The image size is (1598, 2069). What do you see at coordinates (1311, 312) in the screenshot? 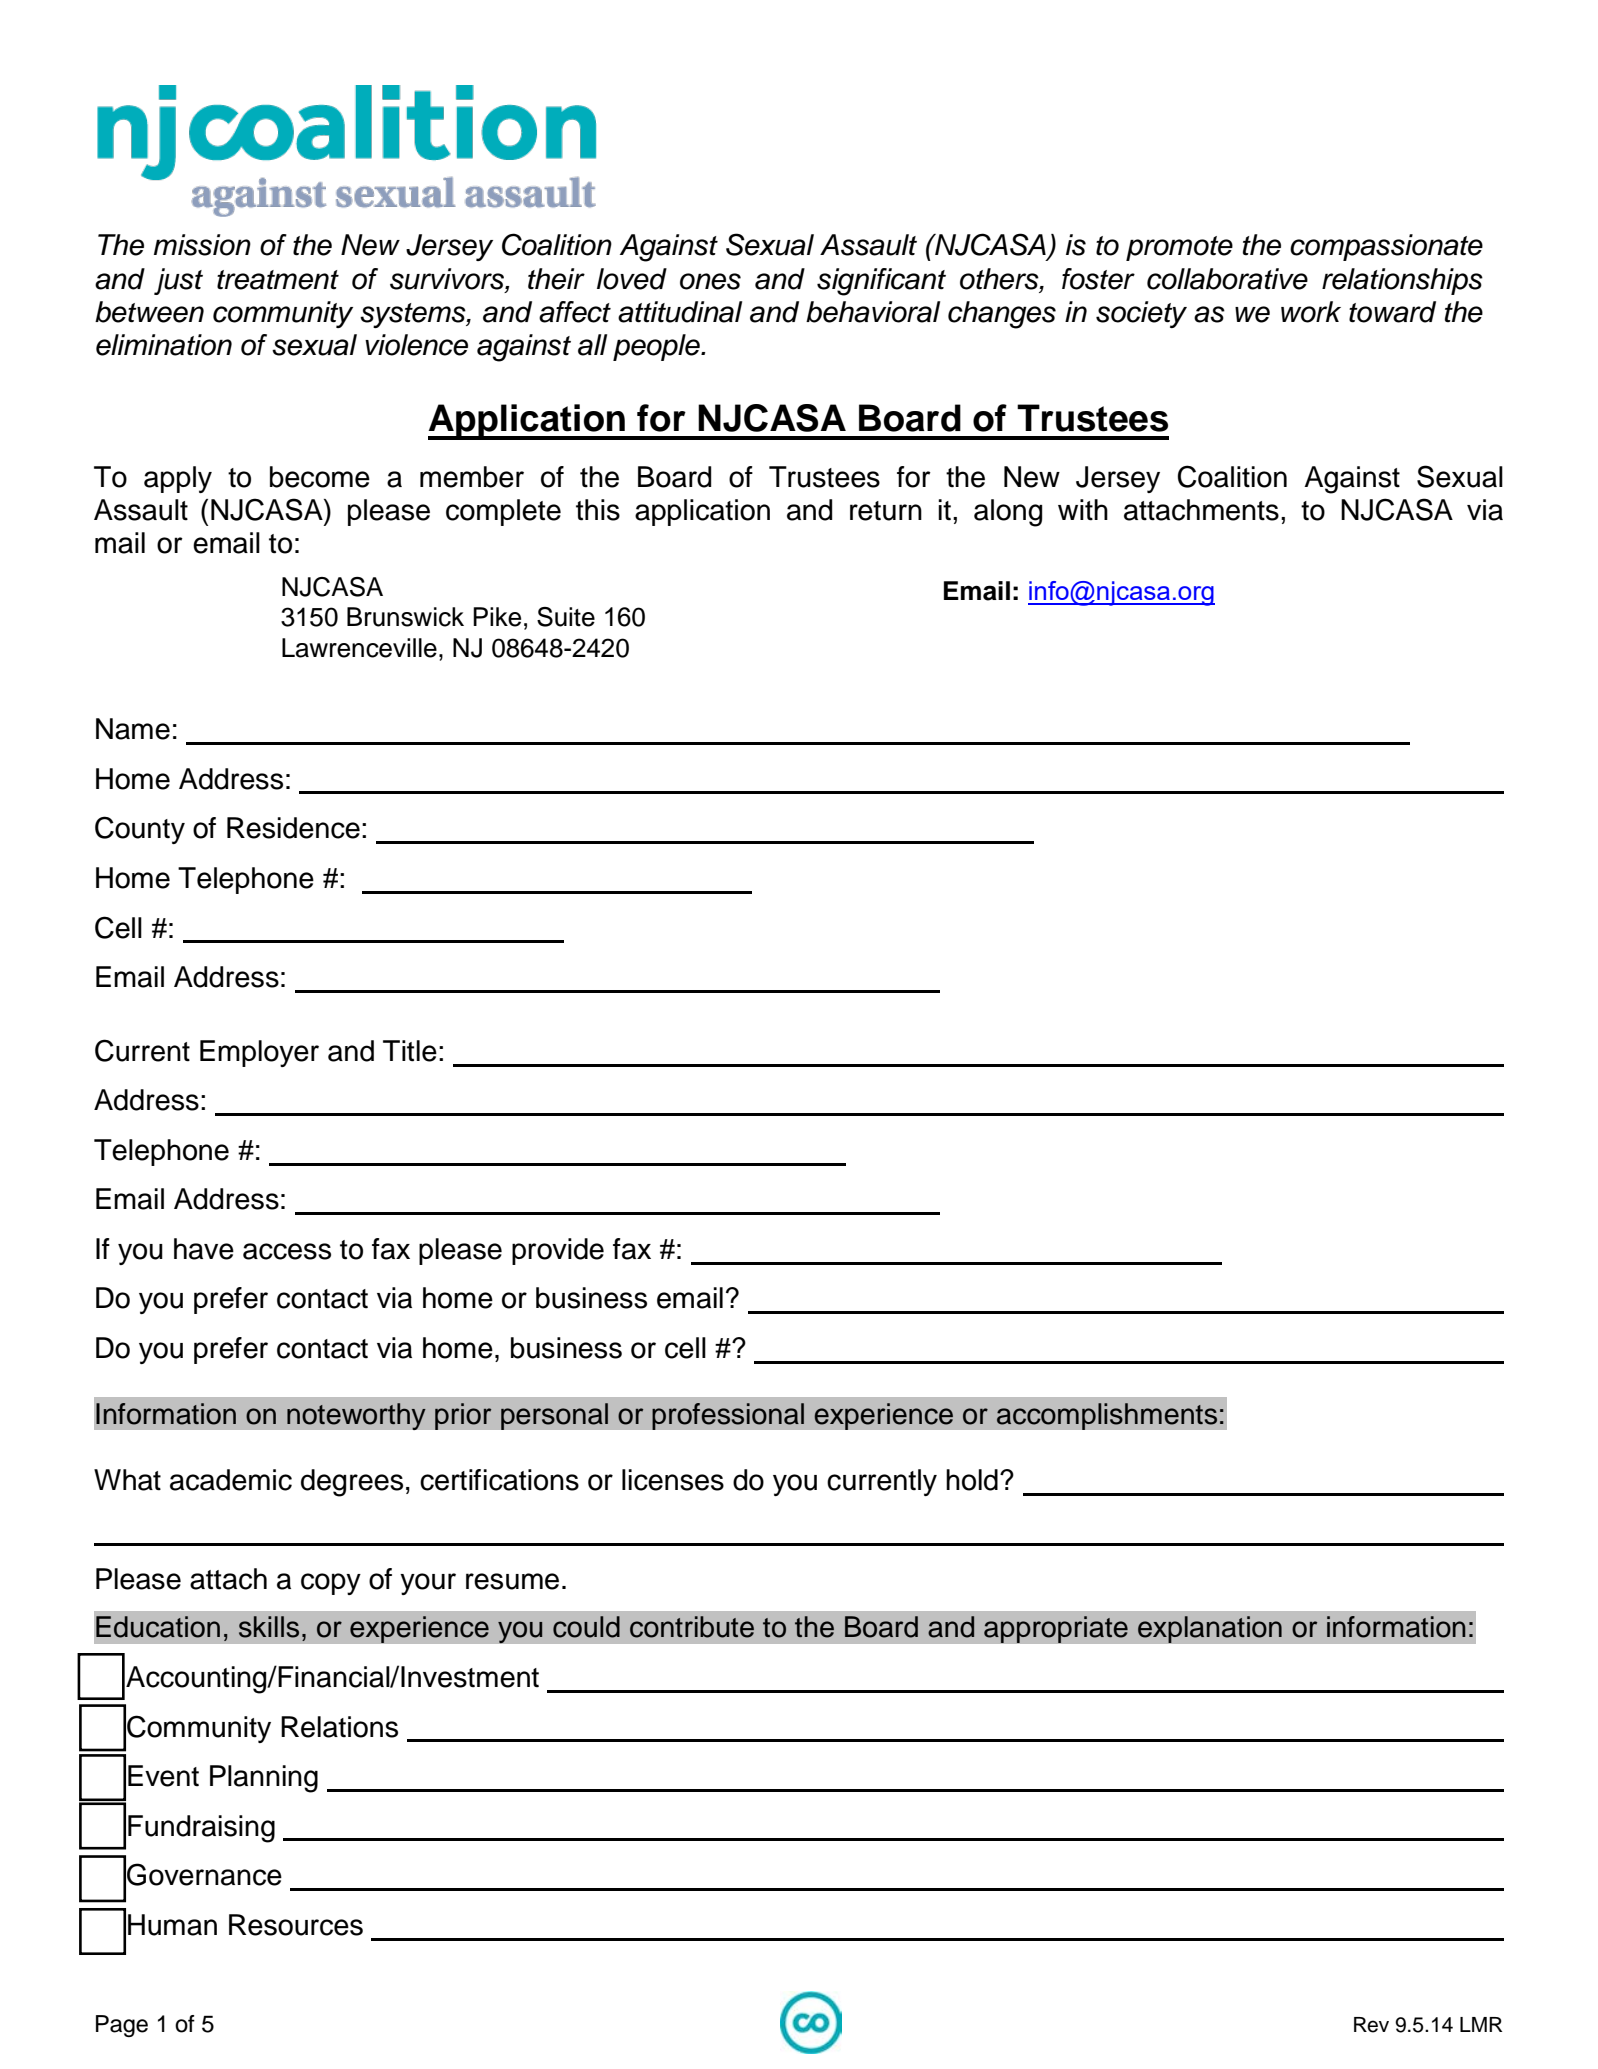
I see `work` at bounding box center [1311, 312].
